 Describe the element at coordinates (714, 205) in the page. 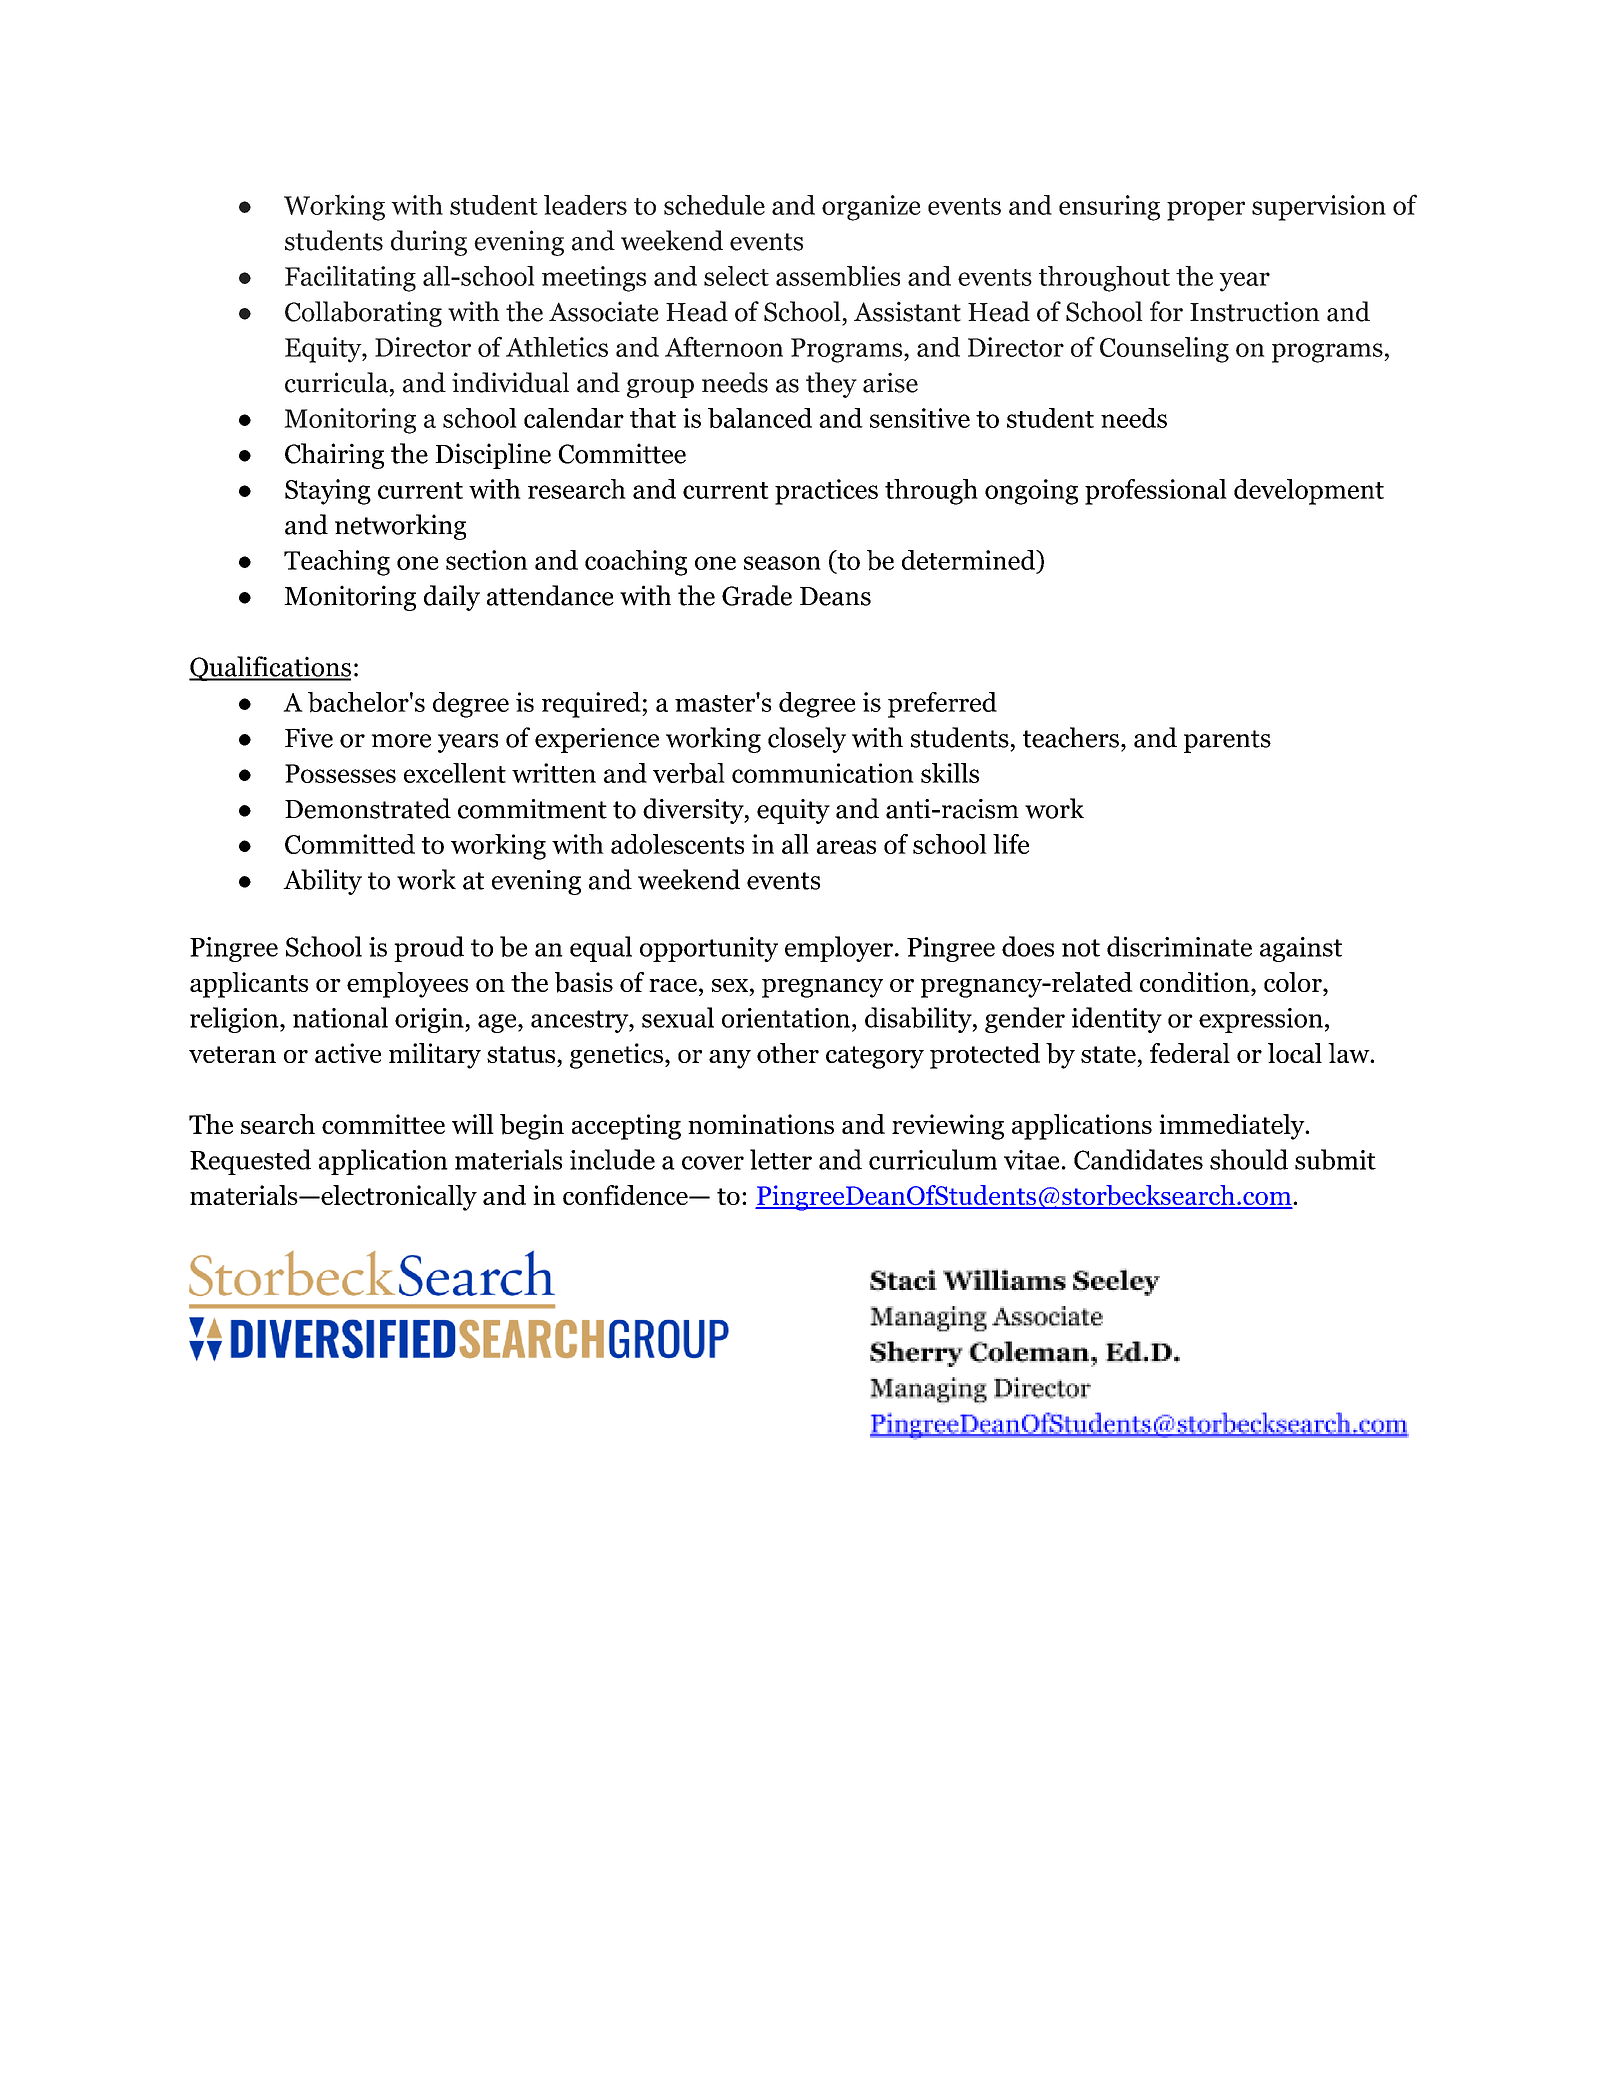

I see `schedule` at that location.
